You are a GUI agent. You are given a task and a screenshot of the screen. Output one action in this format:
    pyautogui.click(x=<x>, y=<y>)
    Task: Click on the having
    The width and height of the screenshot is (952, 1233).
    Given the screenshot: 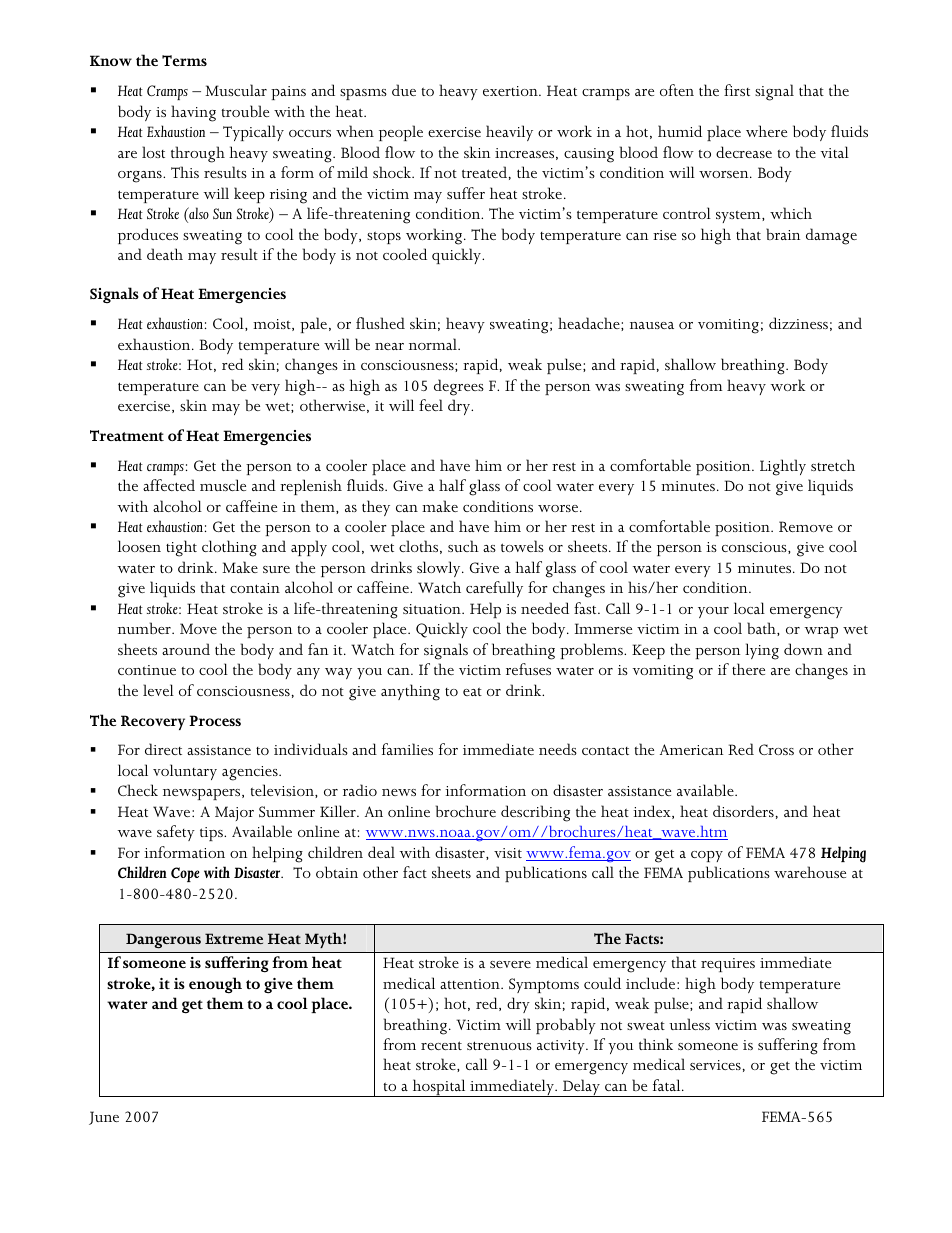 What is the action you would take?
    pyautogui.click(x=193, y=113)
